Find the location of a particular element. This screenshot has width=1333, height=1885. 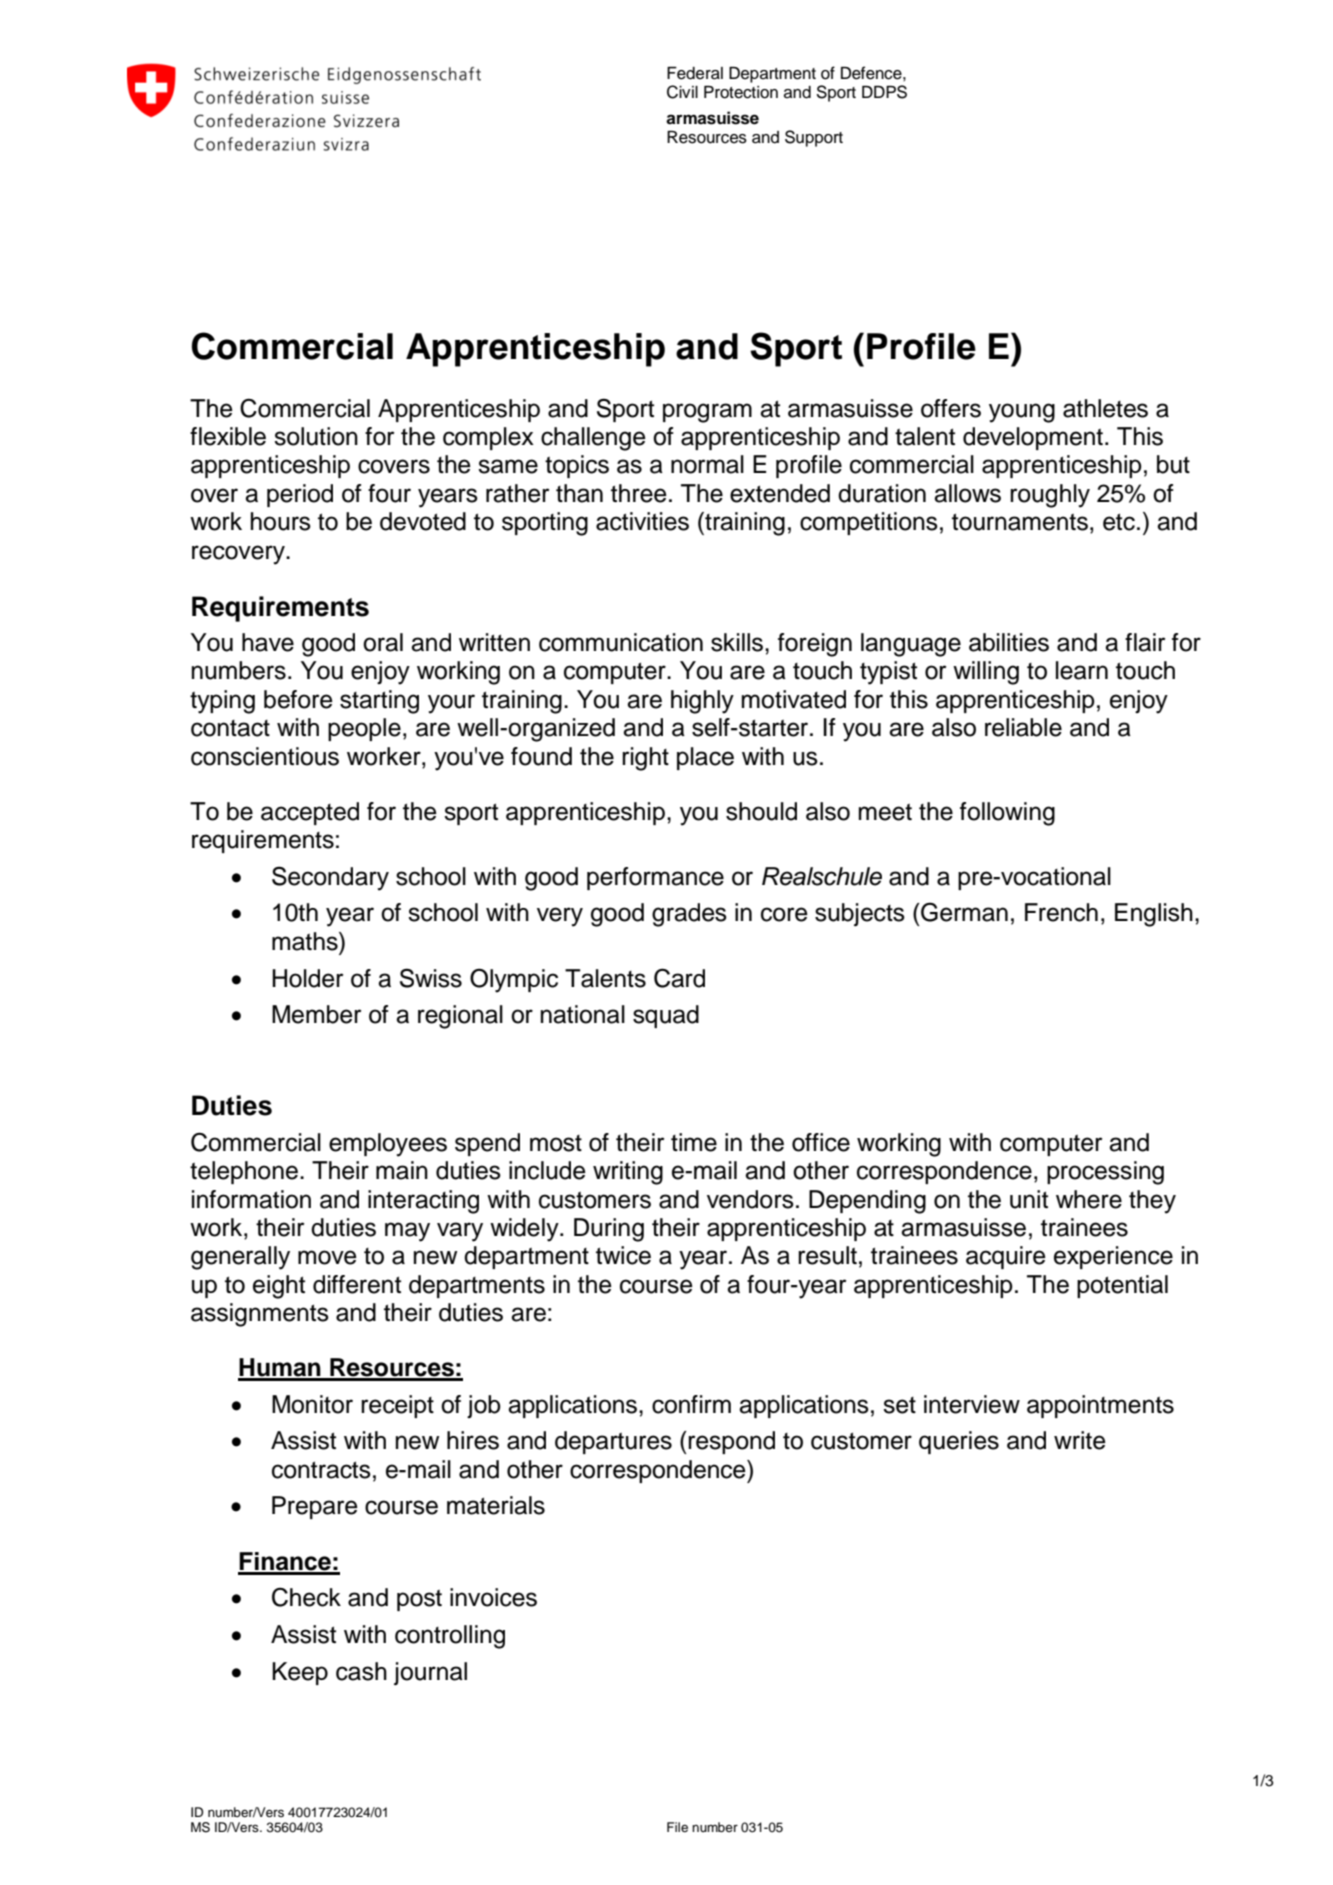

processing is located at coordinates (1105, 1173).
